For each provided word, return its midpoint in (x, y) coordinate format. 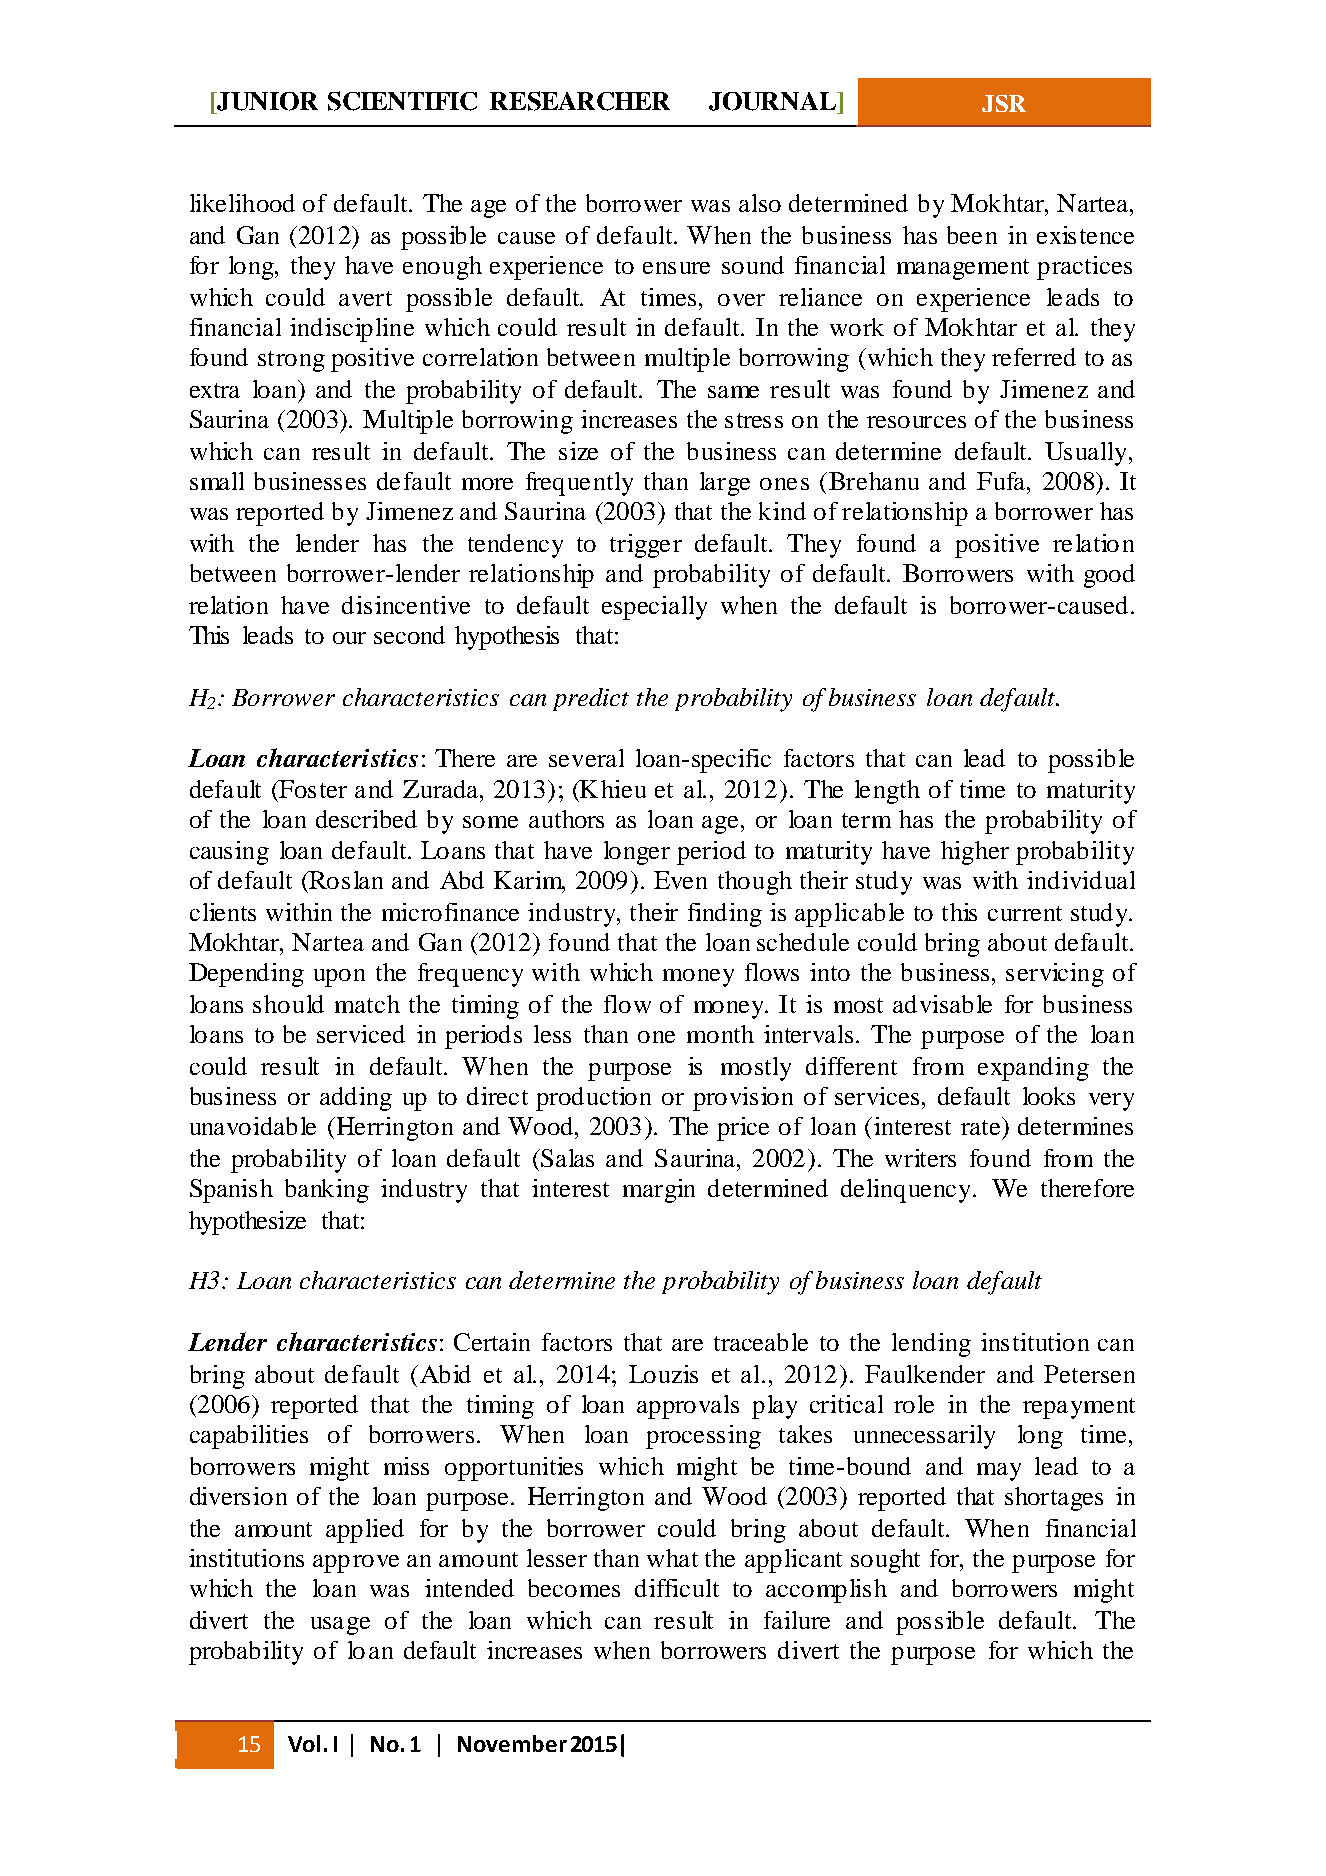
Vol (304, 1743)
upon (339, 978)
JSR (1004, 103)
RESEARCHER (580, 101)
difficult (677, 1588)
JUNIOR (266, 101)
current (1025, 913)
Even (680, 880)
